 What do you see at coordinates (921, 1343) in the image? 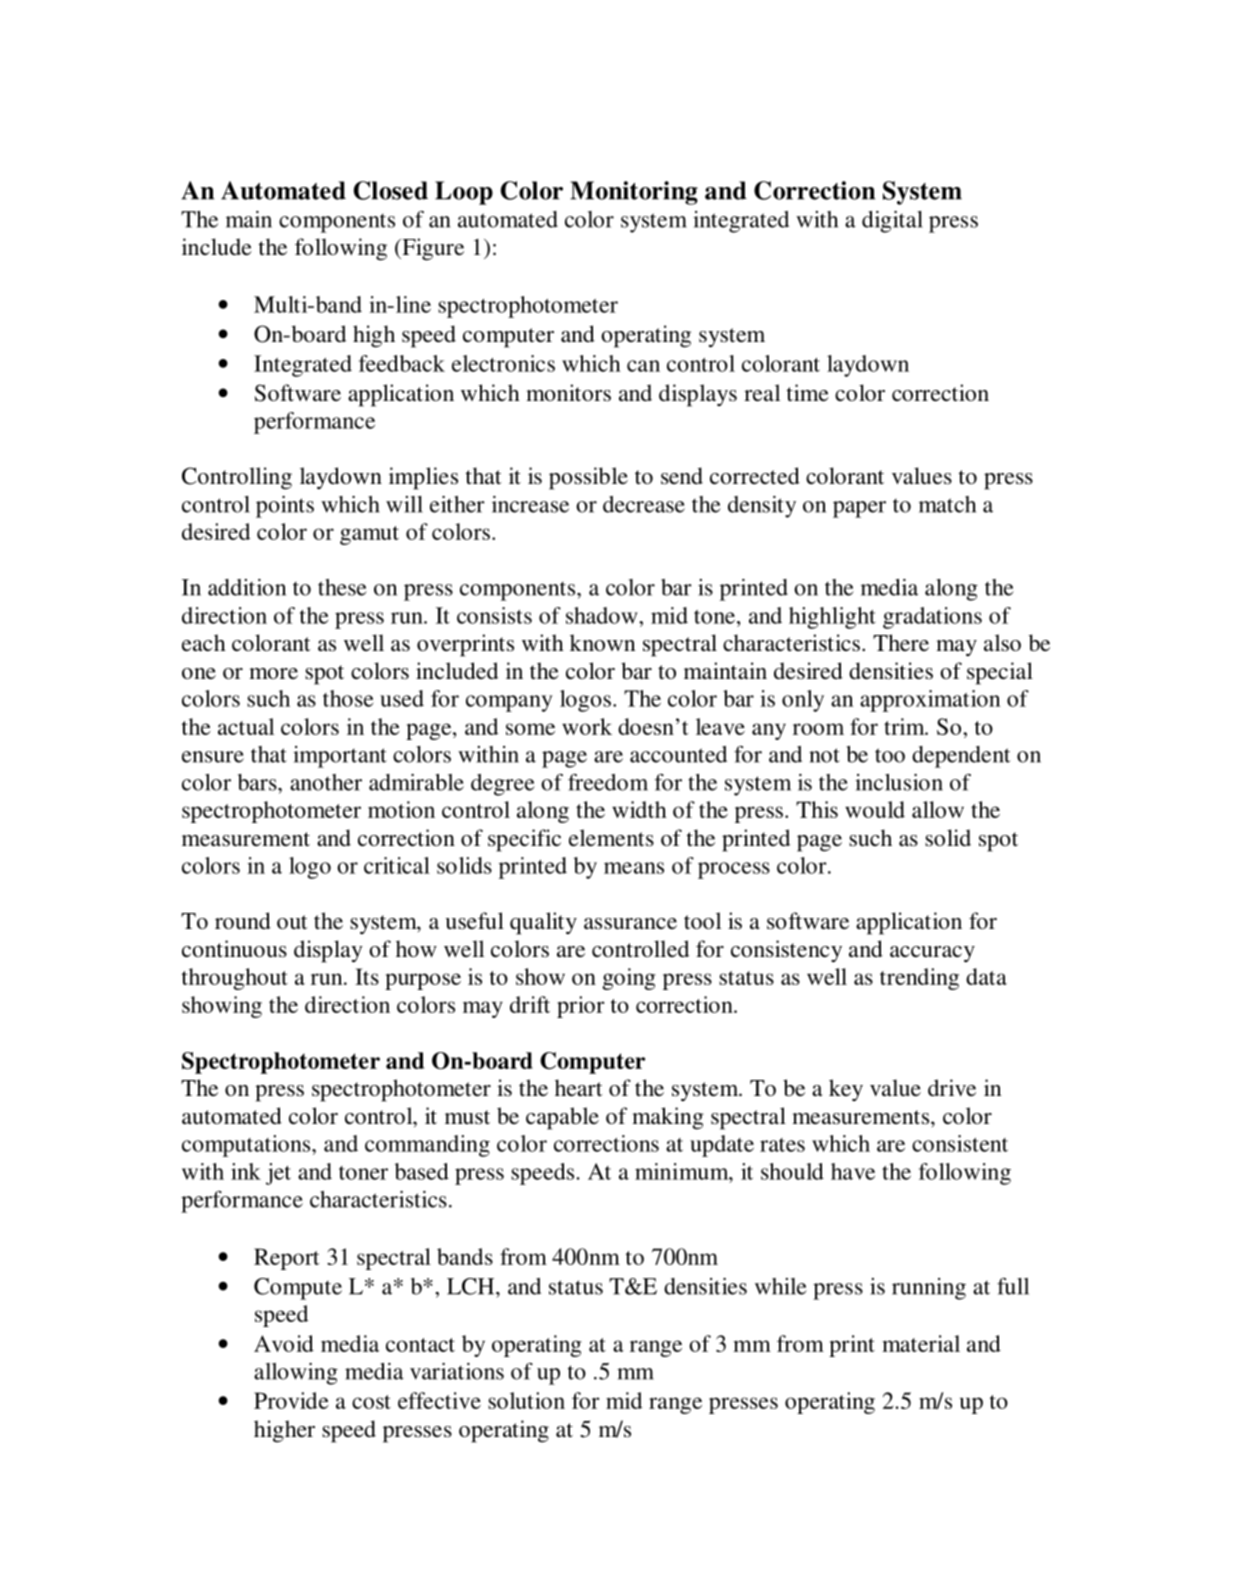
I see `material` at bounding box center [921, 1343].
